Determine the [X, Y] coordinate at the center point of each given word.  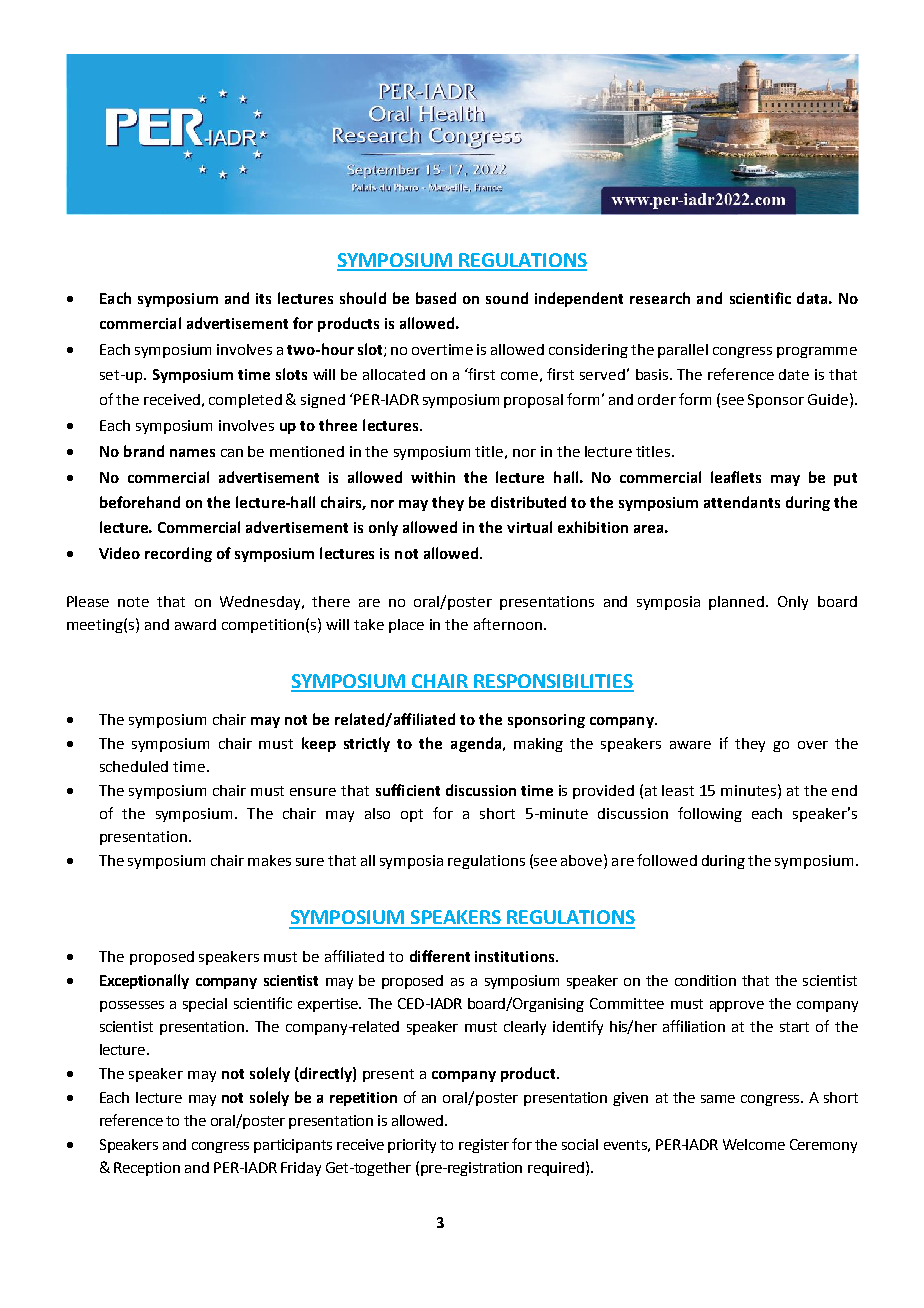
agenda [477, 744]
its [263, 298]
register [484, 1146]
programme [817, 352]
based [436, 298]
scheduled [134, 766]
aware [690, 745]
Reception [147, 1169]
